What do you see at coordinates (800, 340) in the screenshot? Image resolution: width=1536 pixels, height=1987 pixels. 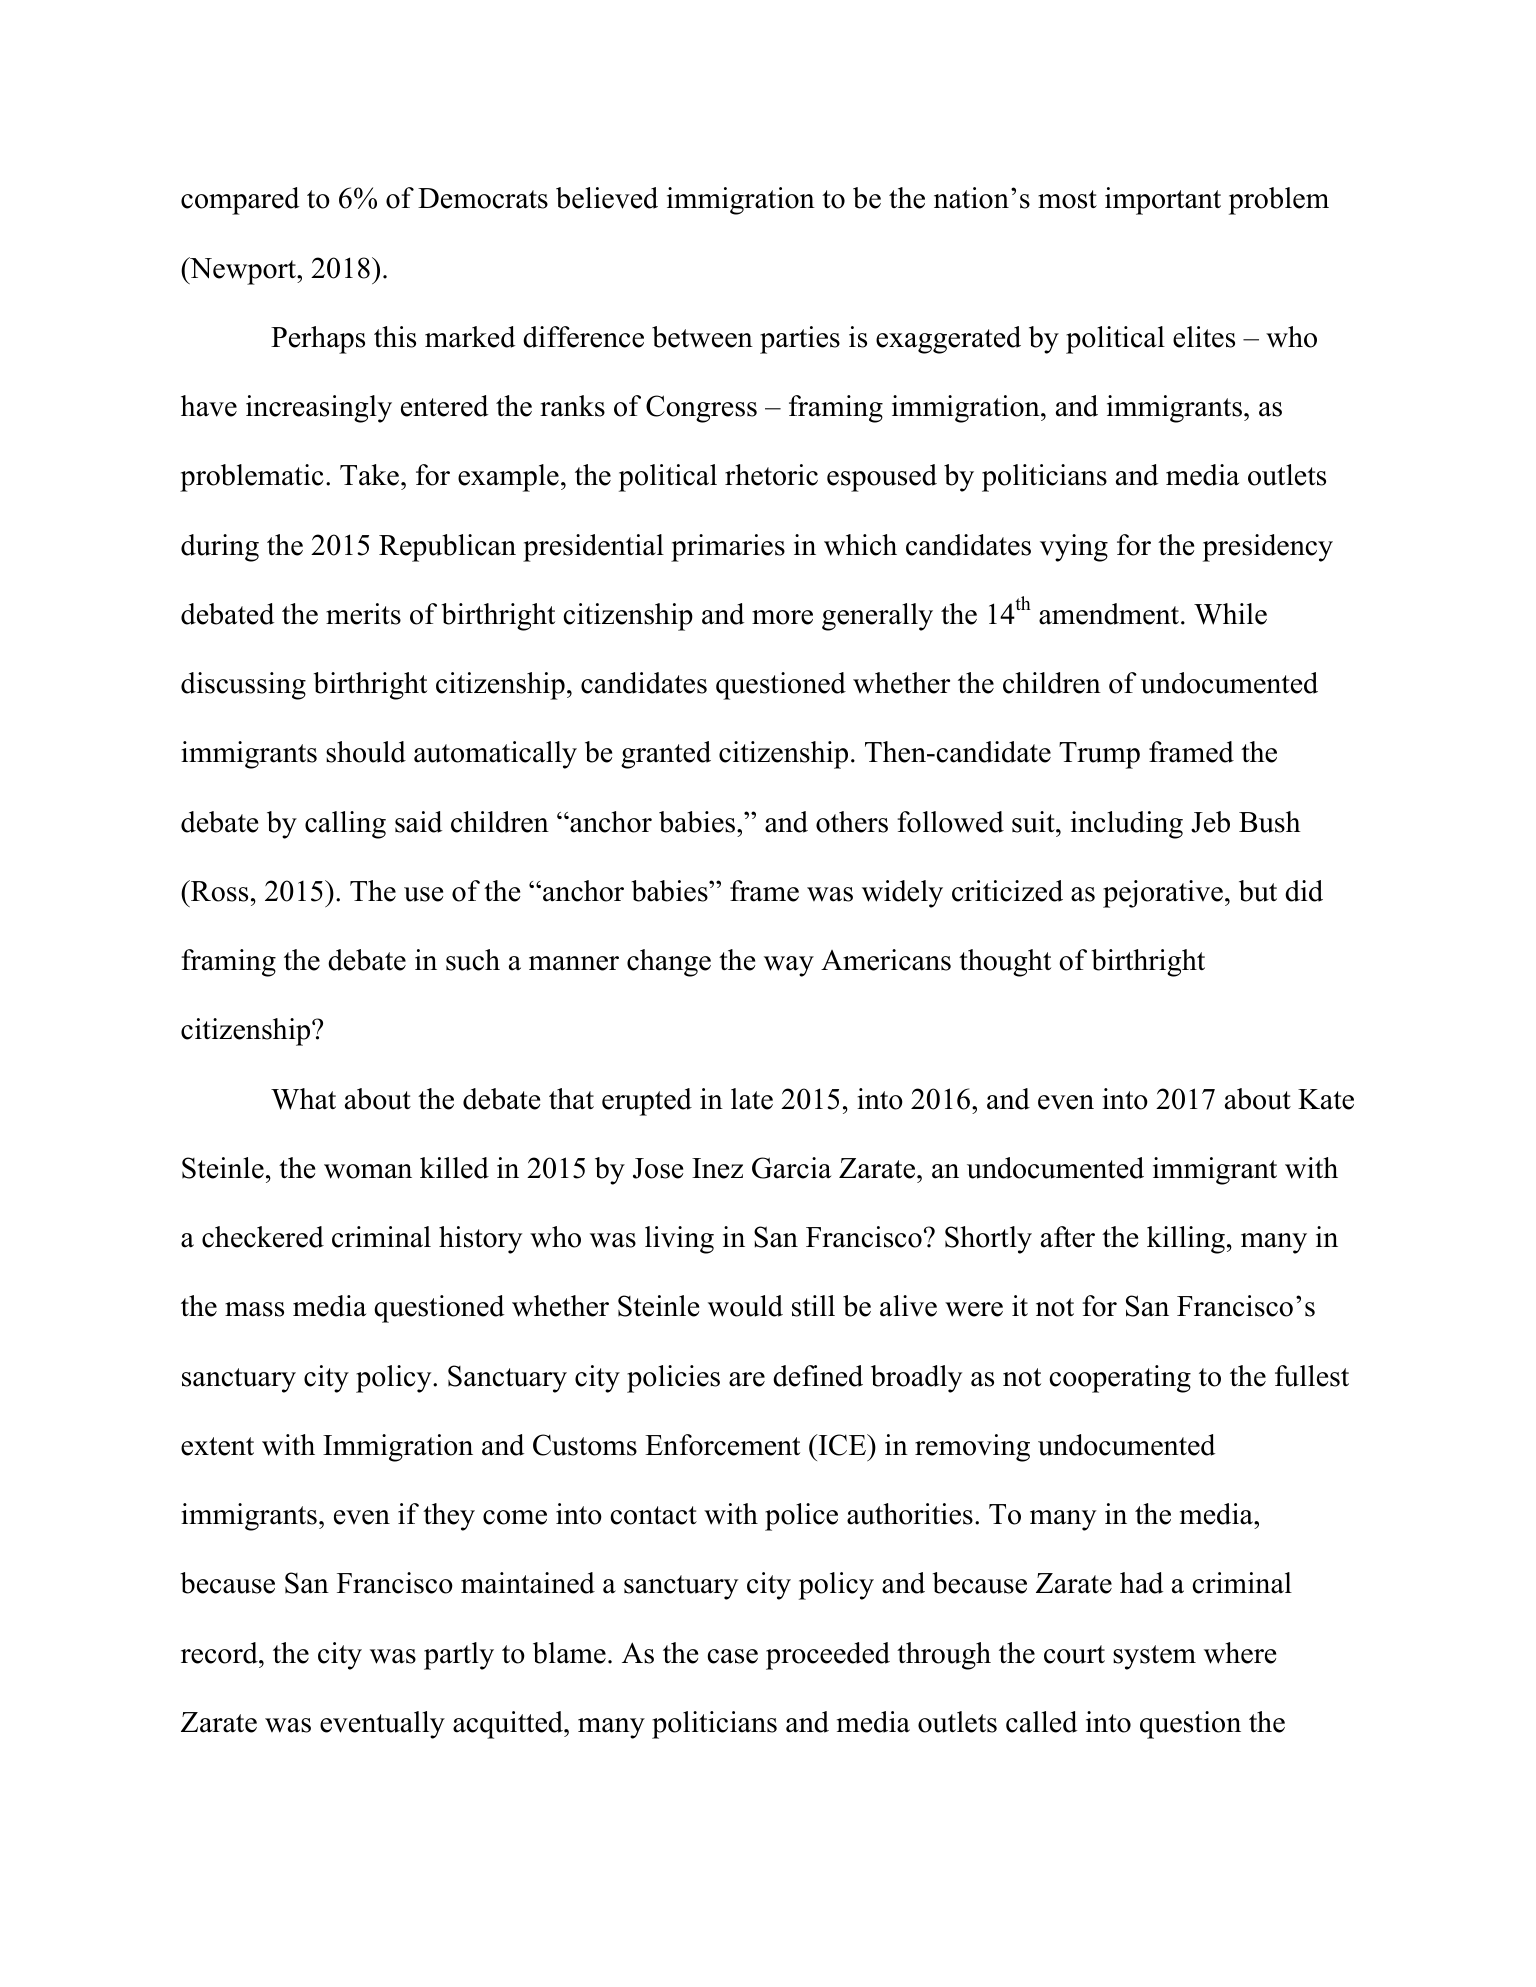 I see `parties` at bounding box center [800, 340].
